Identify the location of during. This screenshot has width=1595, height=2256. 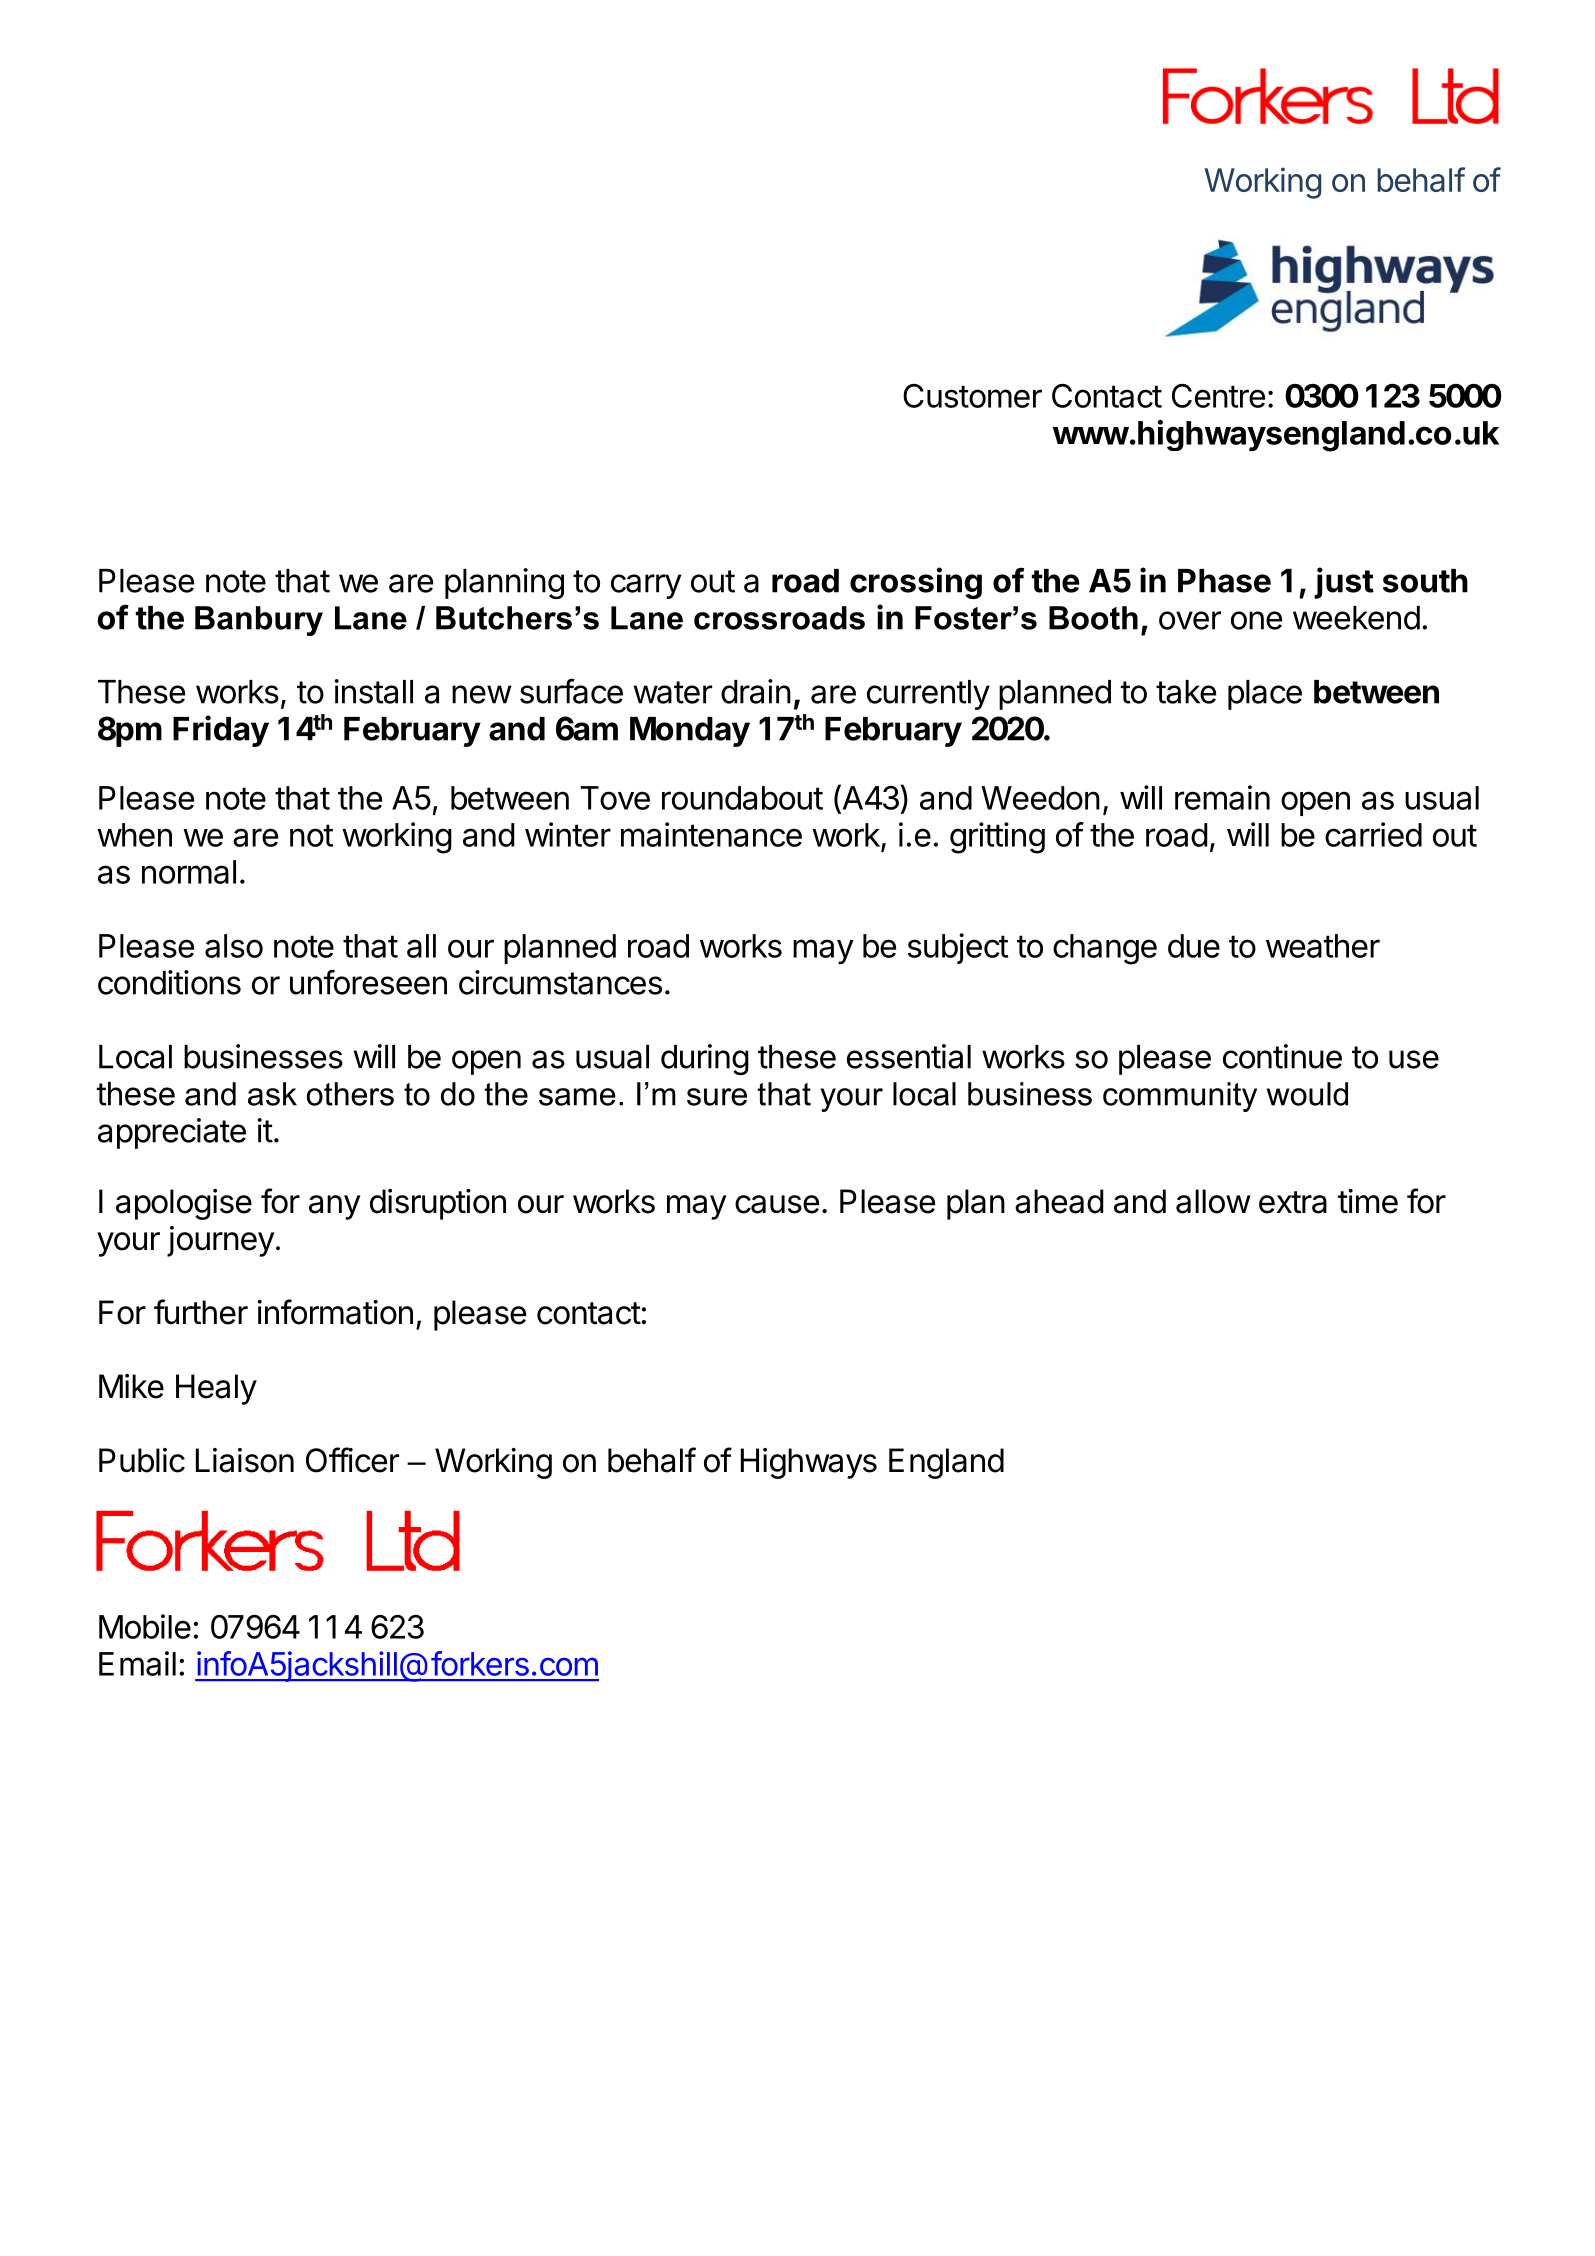
(705, 1059).
